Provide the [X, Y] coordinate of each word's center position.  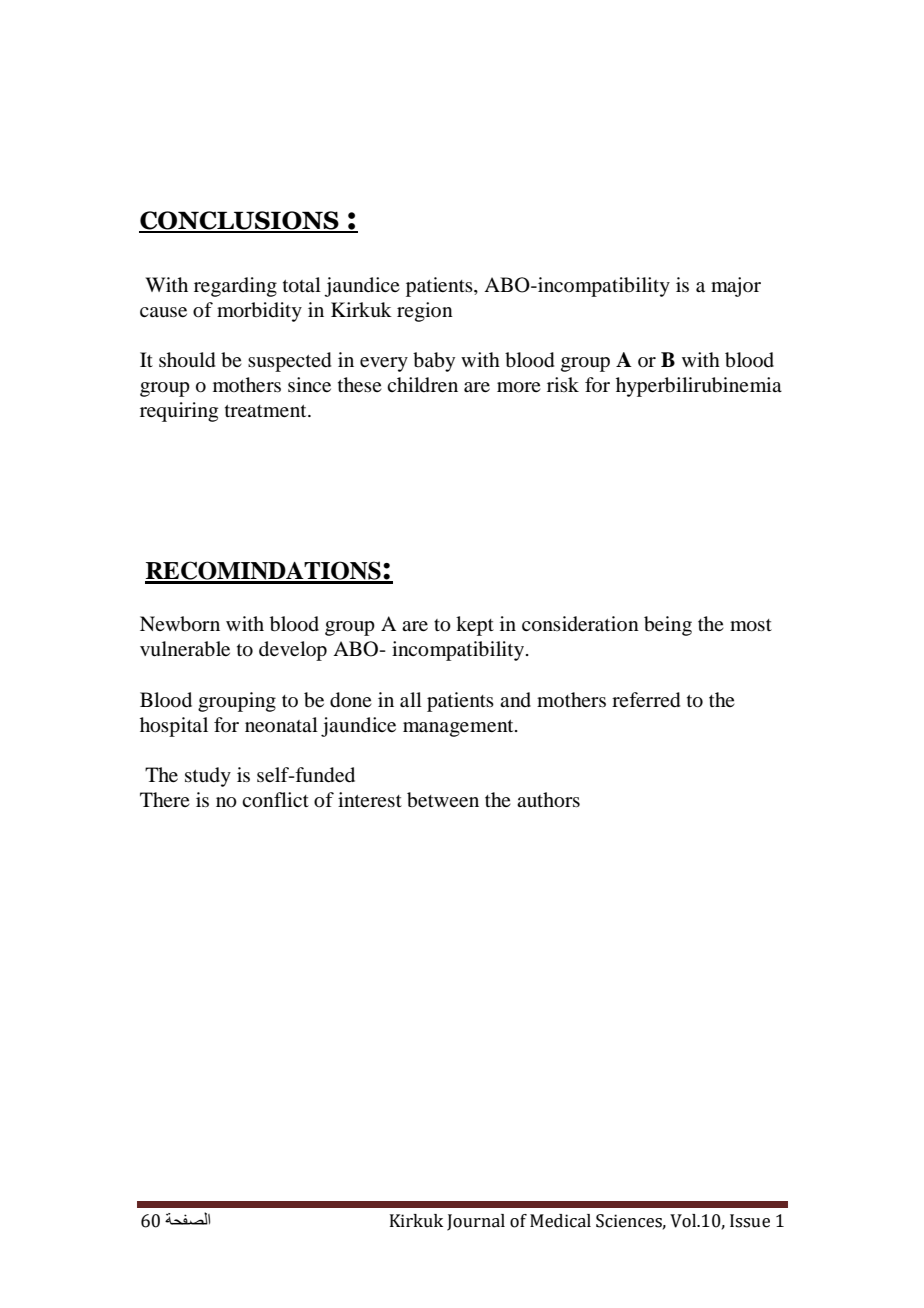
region [425, 312]
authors [548, 800]
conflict [275, 800]
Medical [560, 1221]
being [668, 626]
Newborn [180, 624]
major [736, 287]
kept [475, 626]
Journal [476, 1222]
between [443, 800]
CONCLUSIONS [240, 221]
